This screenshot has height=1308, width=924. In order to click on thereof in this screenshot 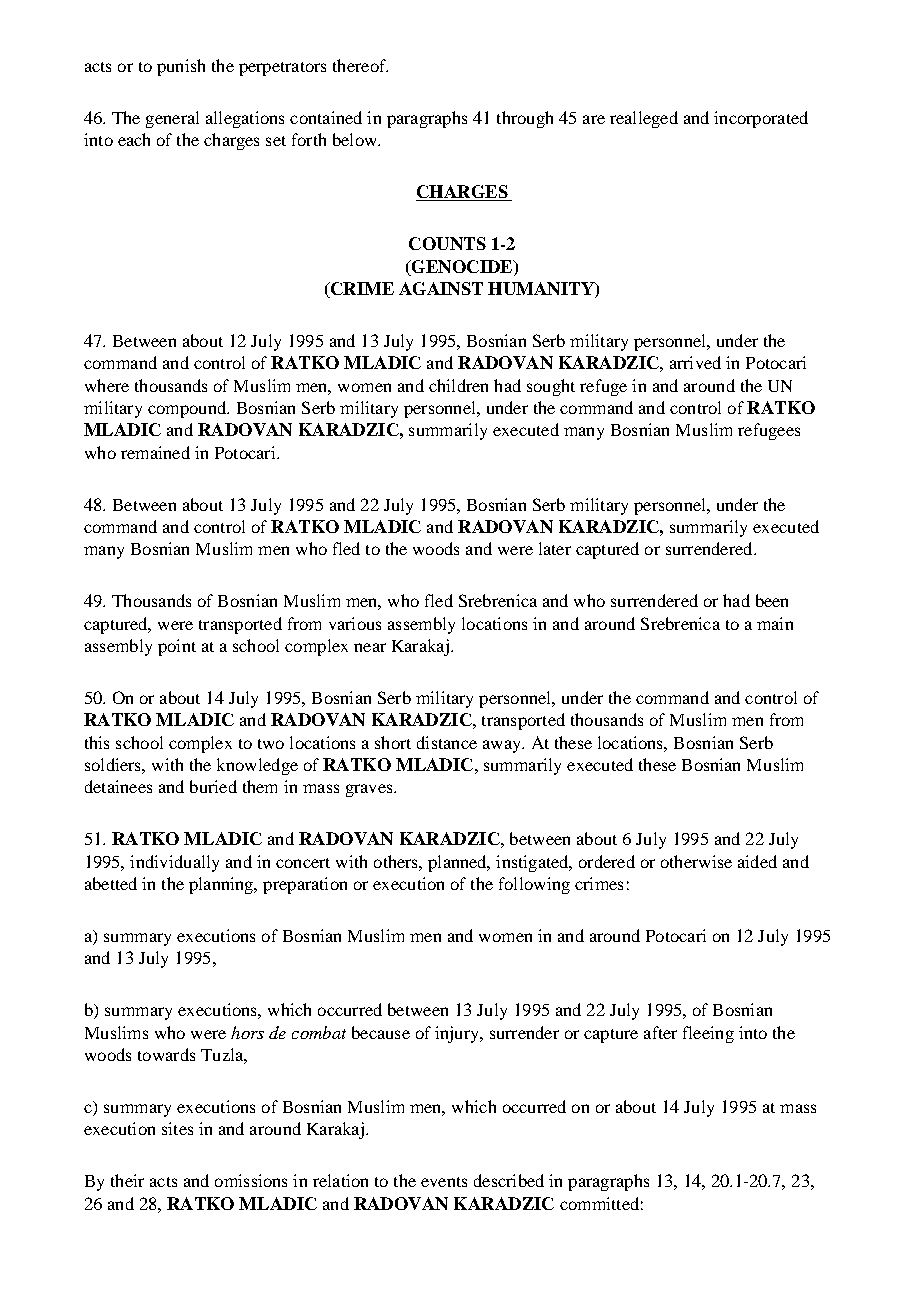, I will do `click(360, 65)`.
